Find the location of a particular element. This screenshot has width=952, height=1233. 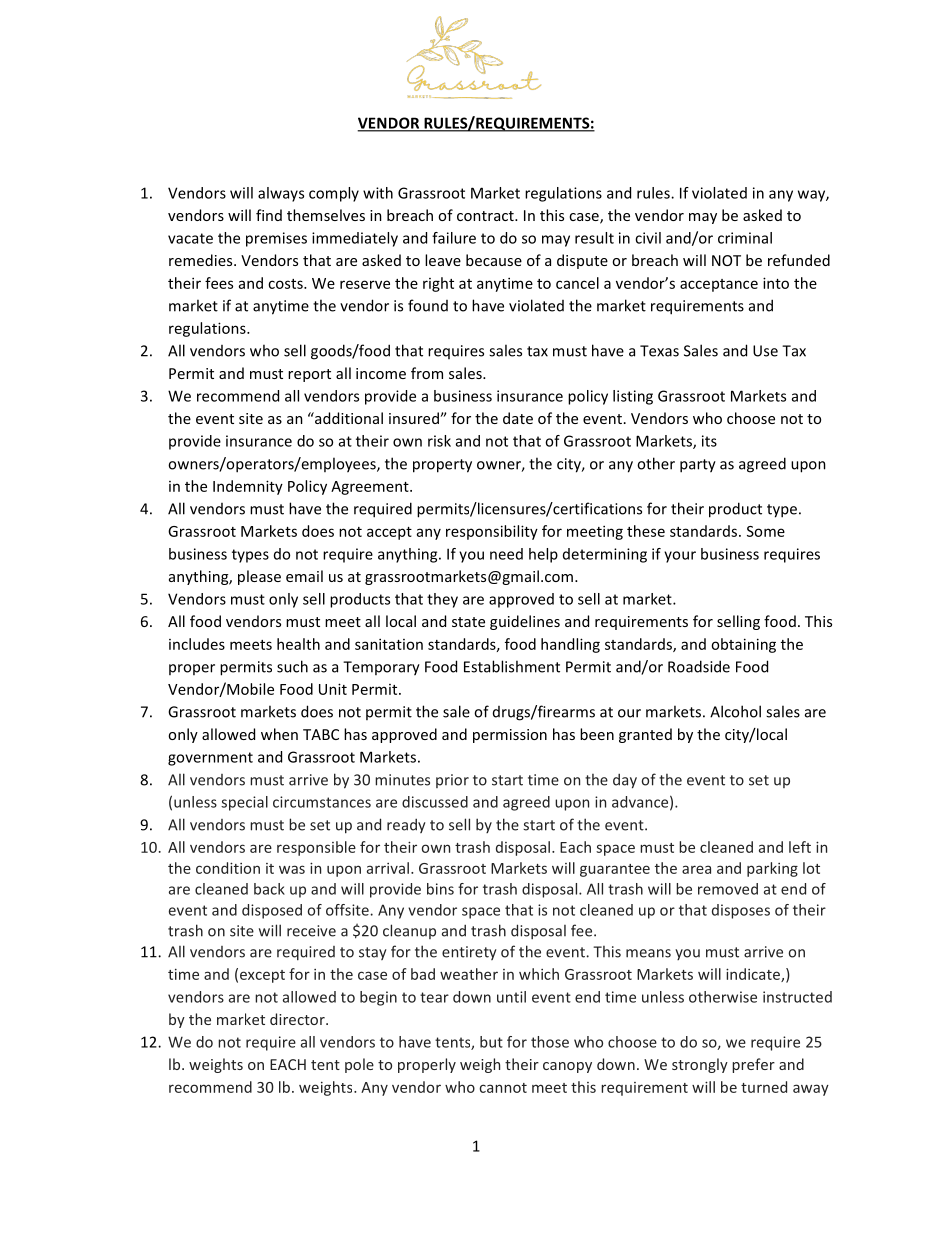

health is located at coordinates (298, 644).
